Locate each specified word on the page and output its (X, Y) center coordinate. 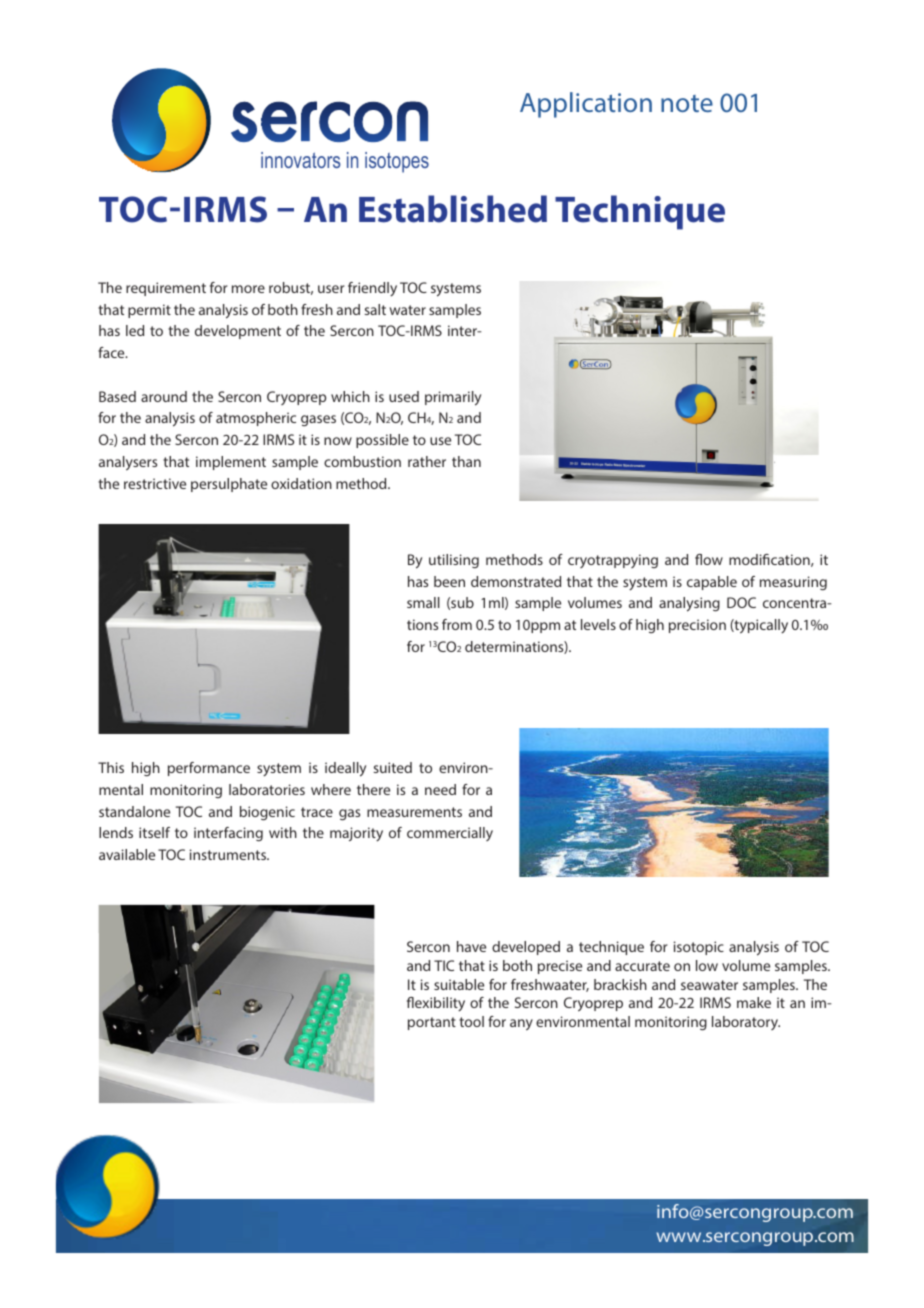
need (440, 789)
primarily (453, 398)
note (687, 103)
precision (697, 626)
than (466, 461)
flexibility (436, 1004)
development (238, 332)
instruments (229, 854)
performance (209, 769)
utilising (454, 561)
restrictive (155, 483)
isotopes (397, 162)
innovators (301, 160)
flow (709, 559)
